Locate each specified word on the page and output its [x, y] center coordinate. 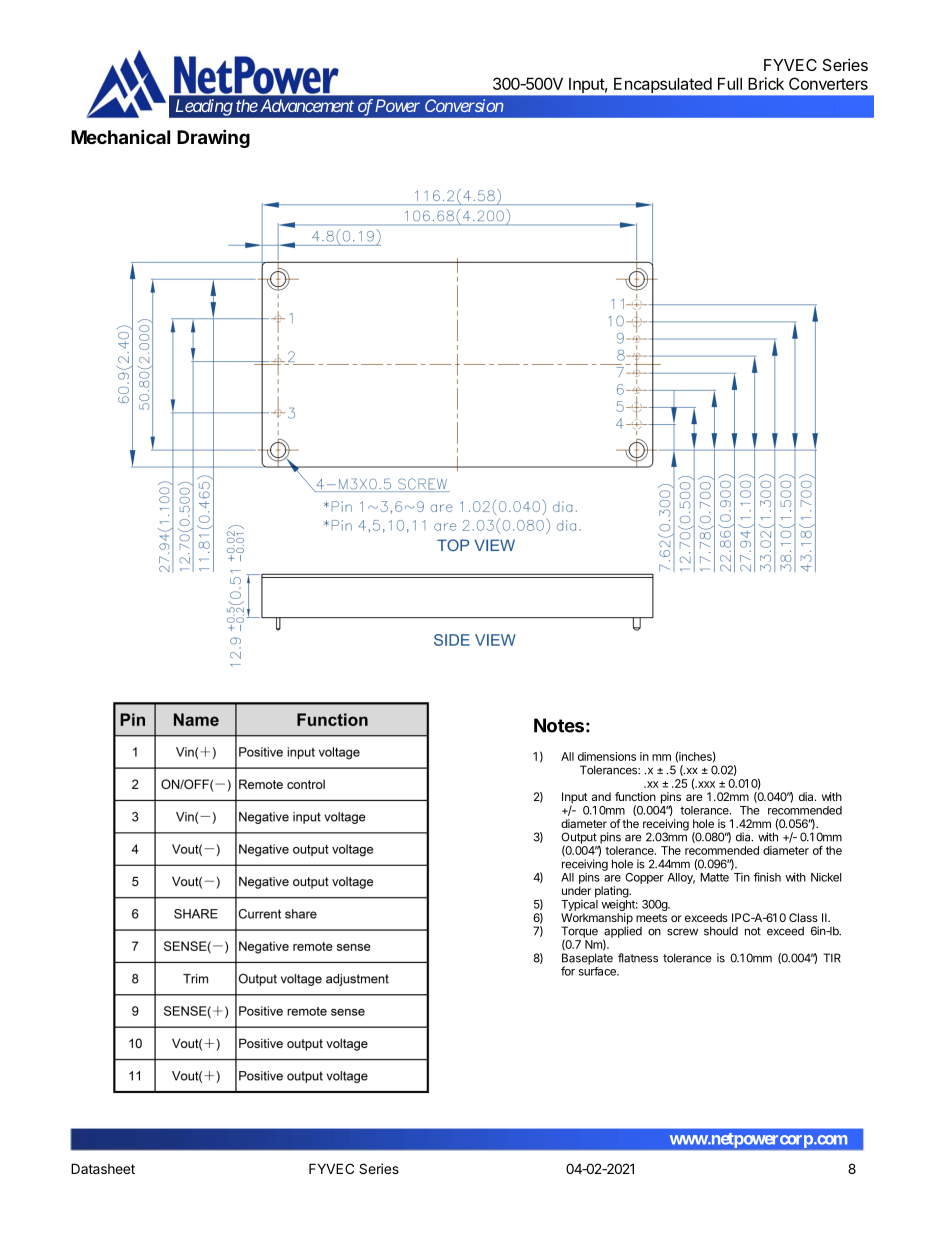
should [721, 931]
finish [767, 877]
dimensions [607, 756]
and [601, 796]
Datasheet [103, 1168]
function [635, 796]
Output [579, 839]
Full [730, 83]
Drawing [213, 138]
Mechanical [120, 136]
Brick [766, 83]
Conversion [464, 105]
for [568, 971]
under [576, 890]
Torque [579, 933]
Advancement [305, 105]
